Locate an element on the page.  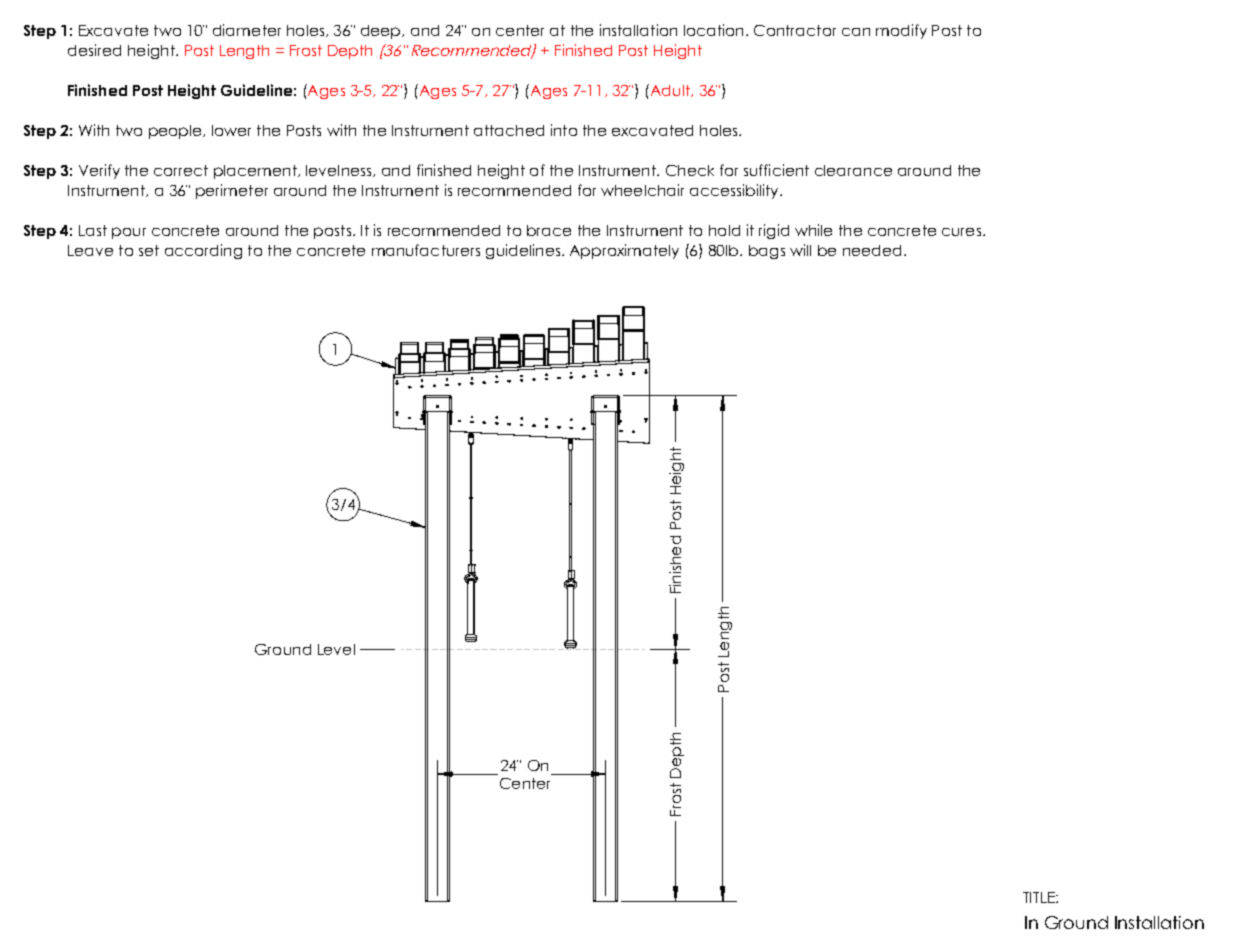
Approximately is located at coordinates (624, 251).
